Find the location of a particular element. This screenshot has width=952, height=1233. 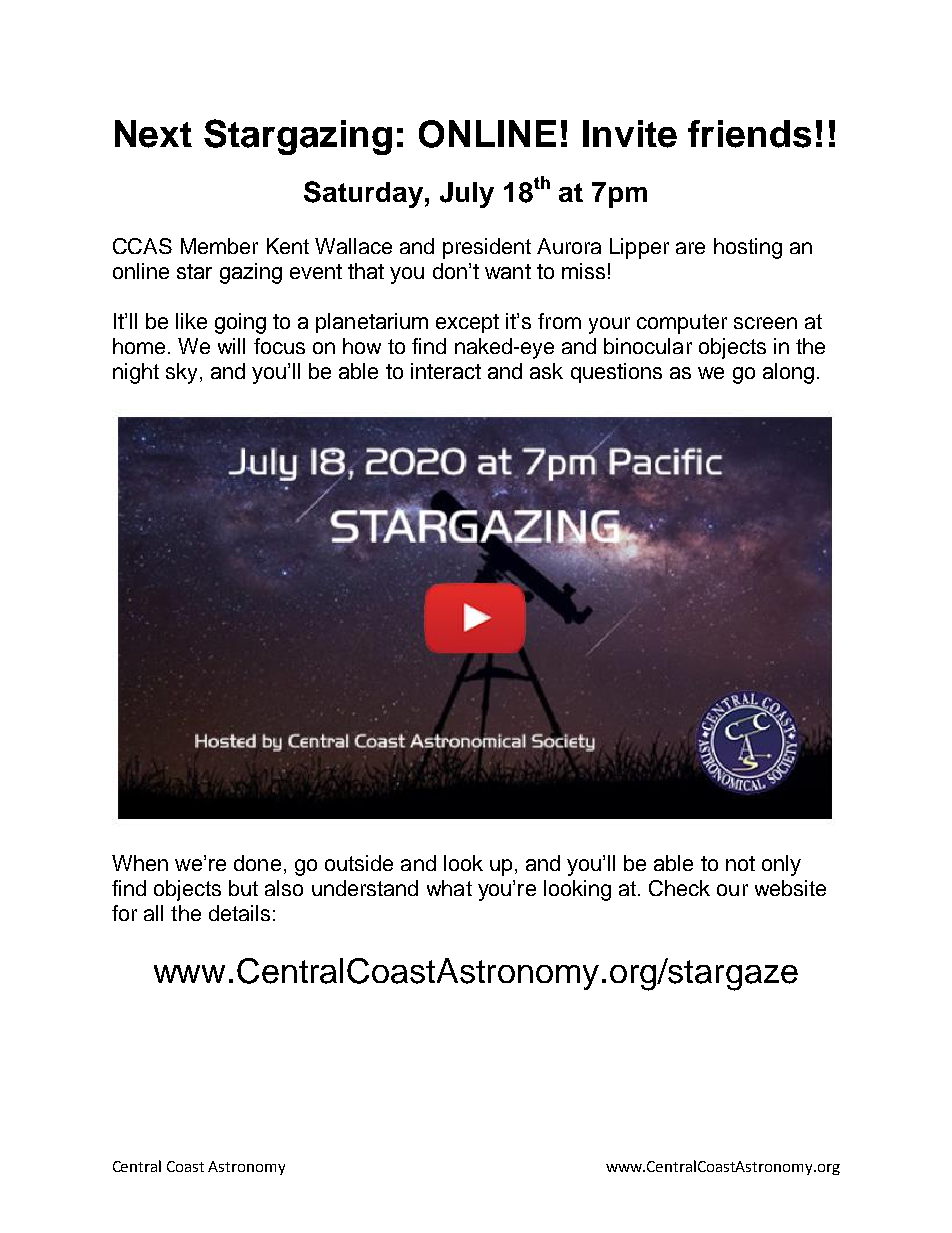

but is located at coordinates (243, 888).
